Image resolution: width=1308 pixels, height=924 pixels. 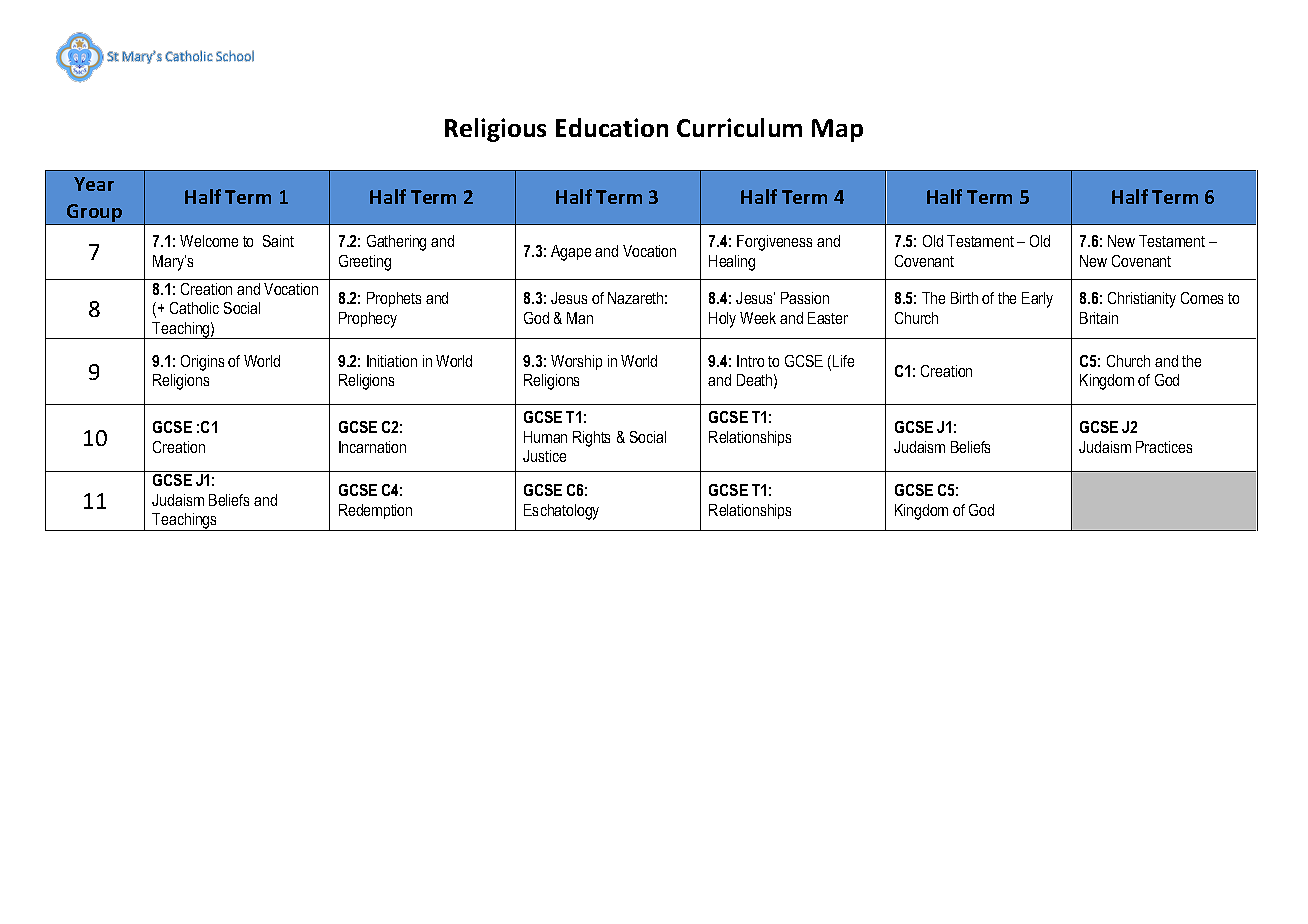 What do you see at coordinates (495, 130) in the screenshot?
I see `Religious` at bounding box center [495, 130].
